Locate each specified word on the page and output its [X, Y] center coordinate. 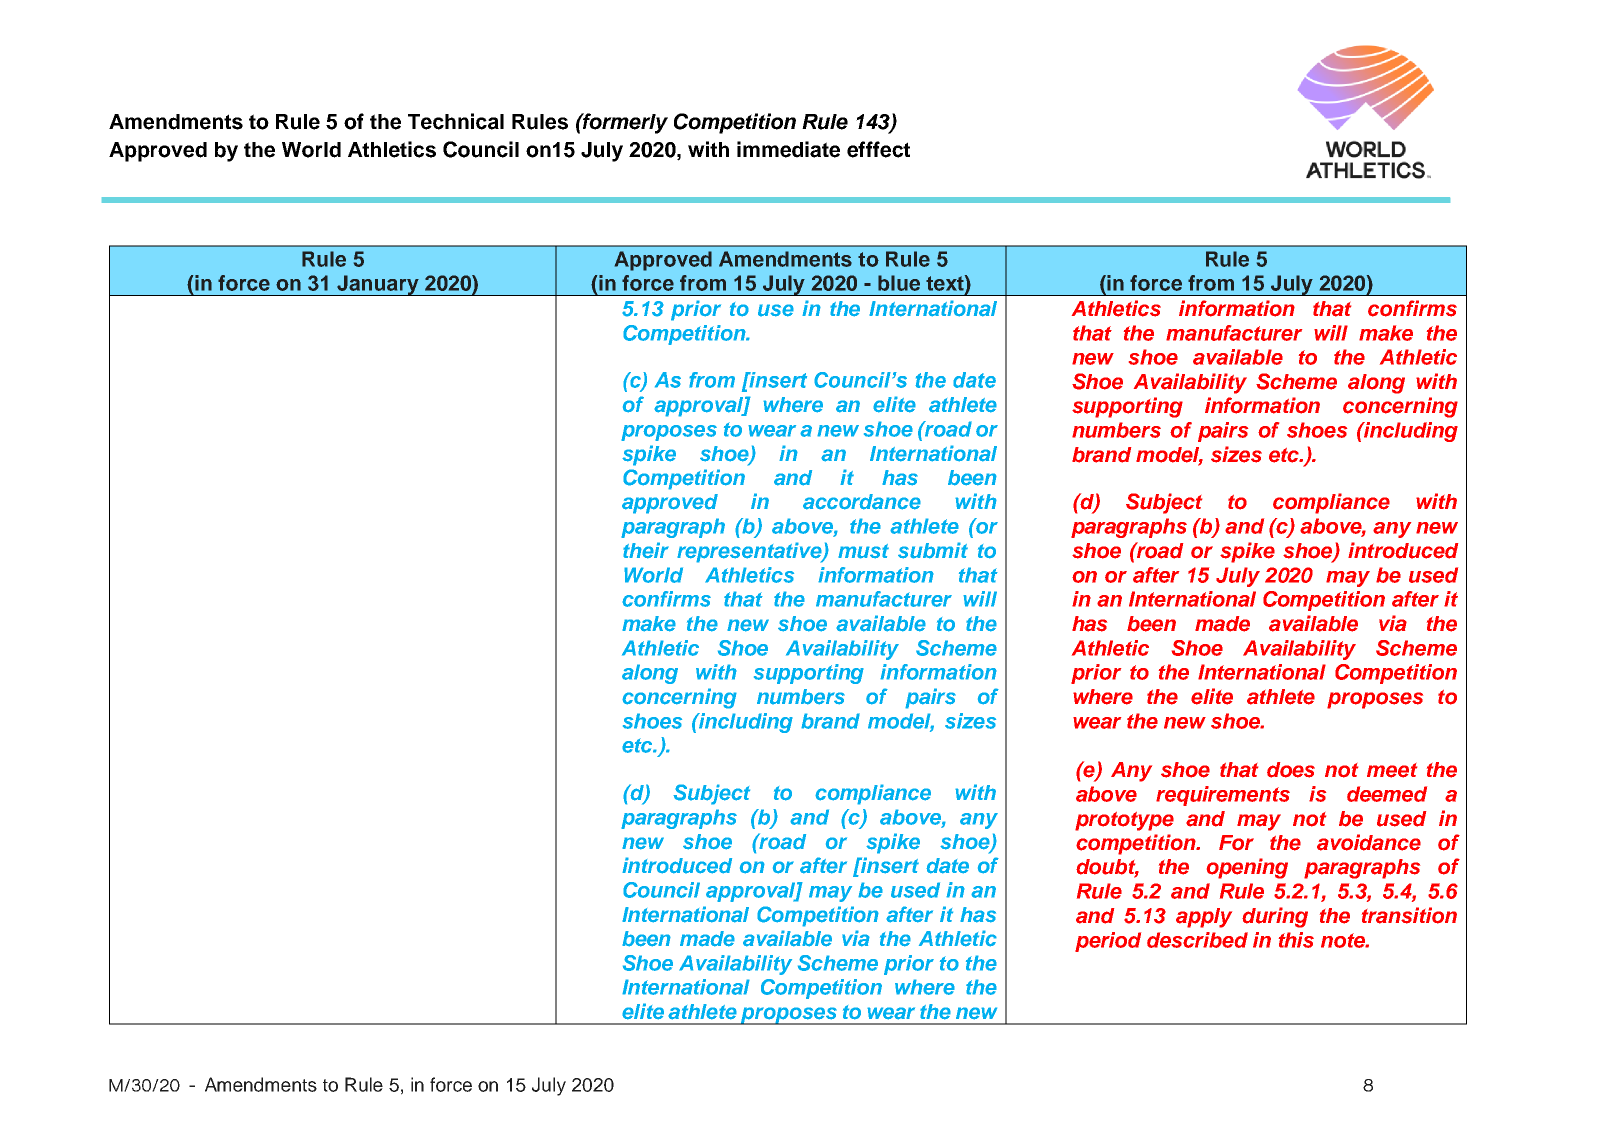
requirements [1223, 796]
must [863, 551]
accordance [862, 502]
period [1108, 942]
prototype [1124, 821]
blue [899, 283]
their [646, 550]
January [378, 285]
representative [750, 552]
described [1197, 940]
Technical [456, 121]
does [1291, 770]
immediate [788, 149]
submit [933, 550]
